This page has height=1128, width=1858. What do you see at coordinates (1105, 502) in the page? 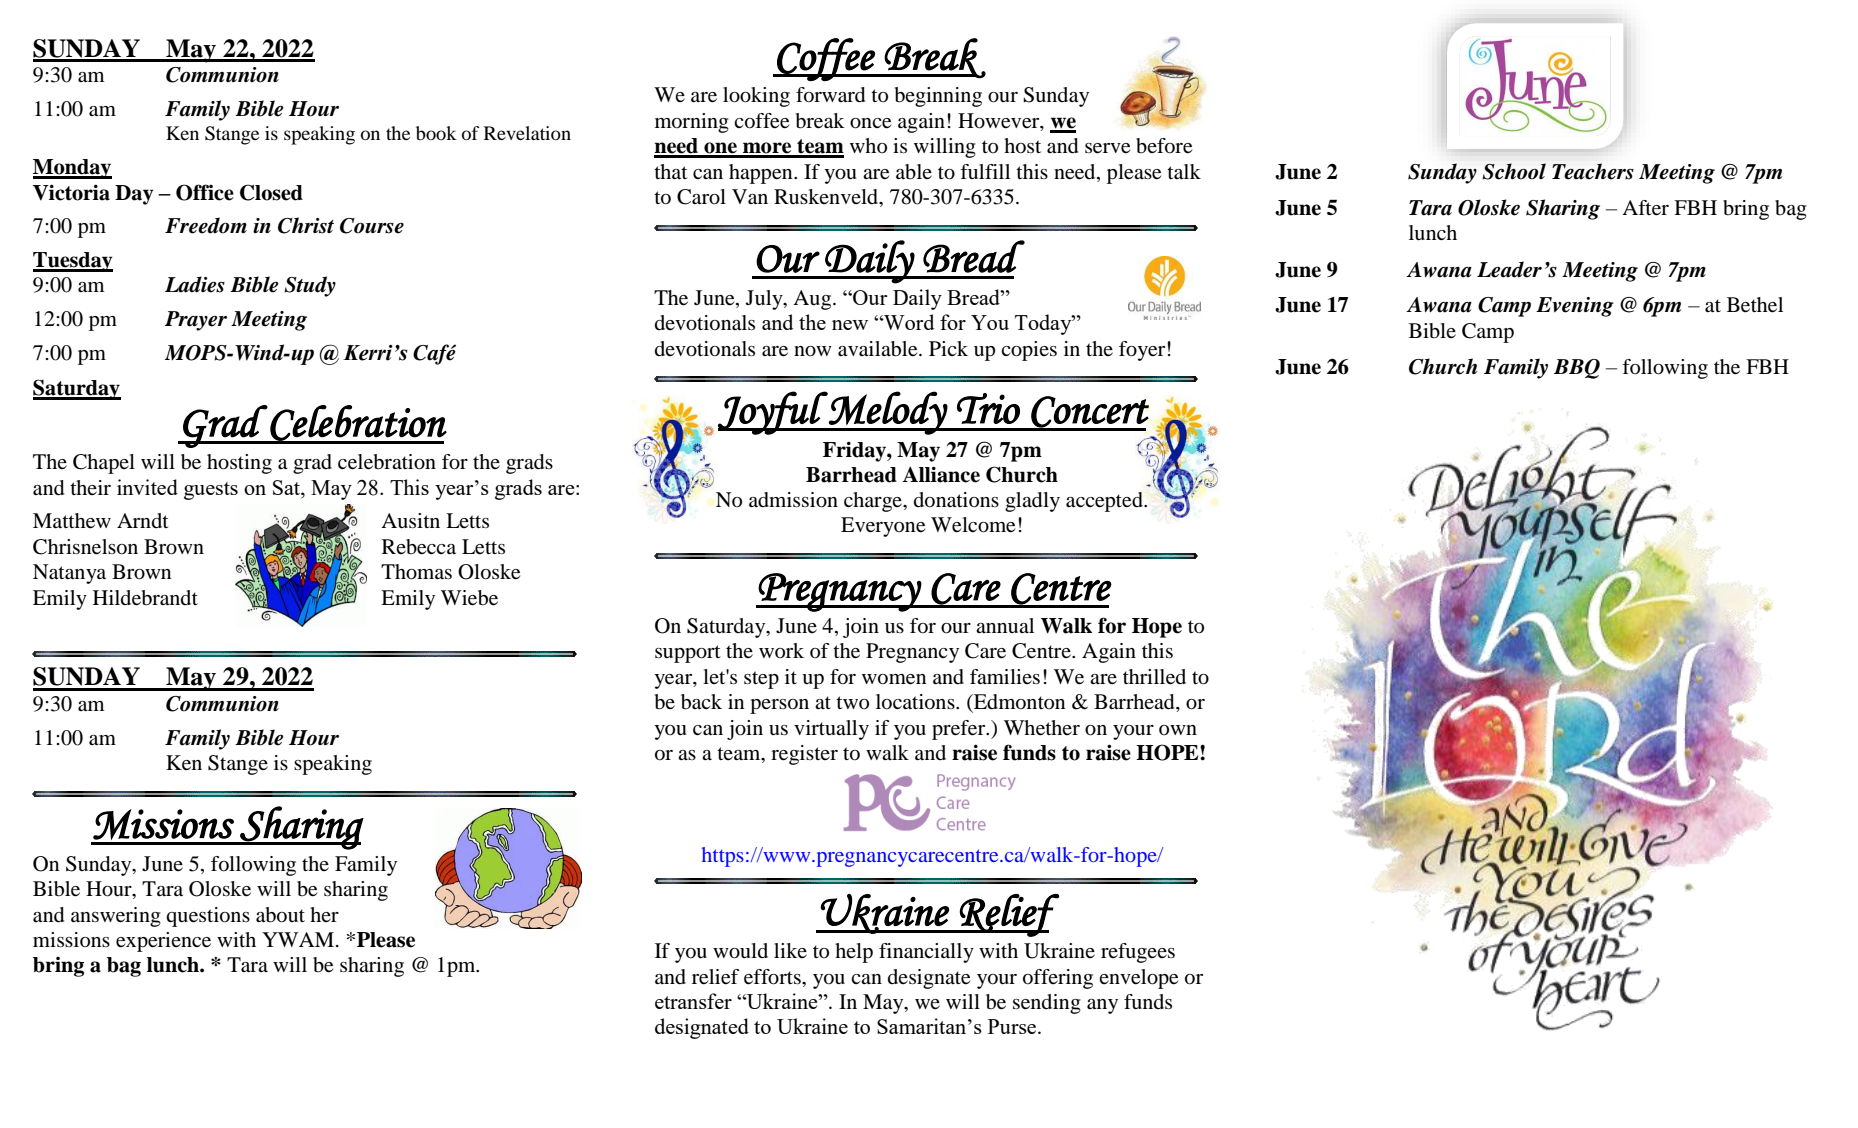
I see `accepted` at bounding box center [1105, 502].
